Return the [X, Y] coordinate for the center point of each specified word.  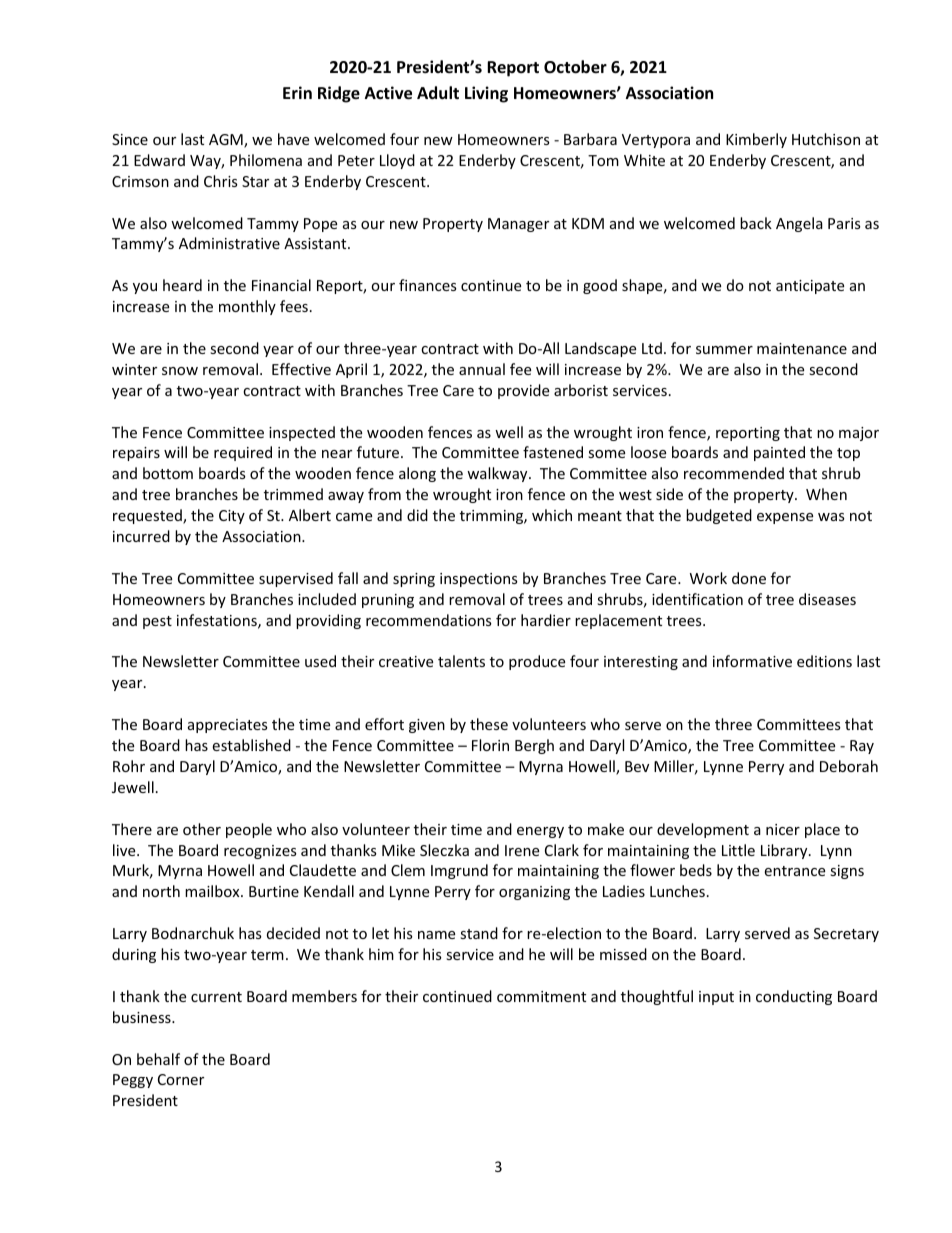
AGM [227, 141]
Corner [181, 1079]
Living [486, 94]
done [749, 578]
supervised [296, 579]
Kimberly [756, 140]
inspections [479, 580]
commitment [541, 996]
